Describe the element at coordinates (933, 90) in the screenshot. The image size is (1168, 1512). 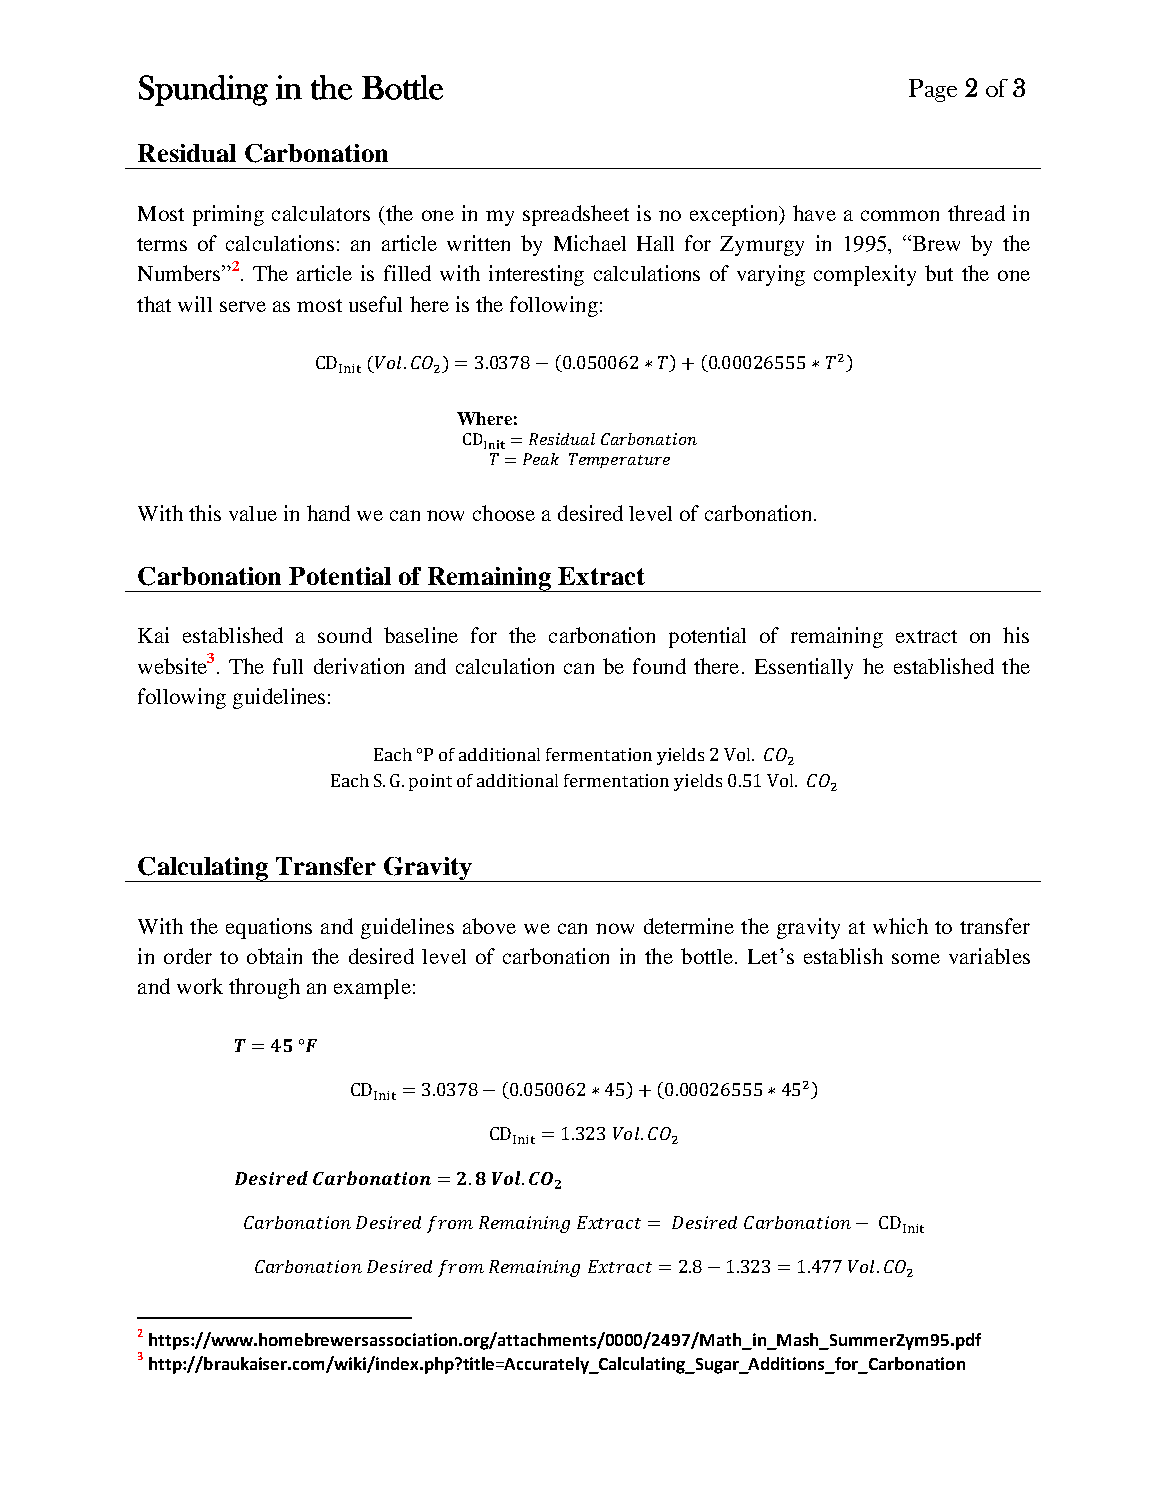
I see `Page` at that location.
